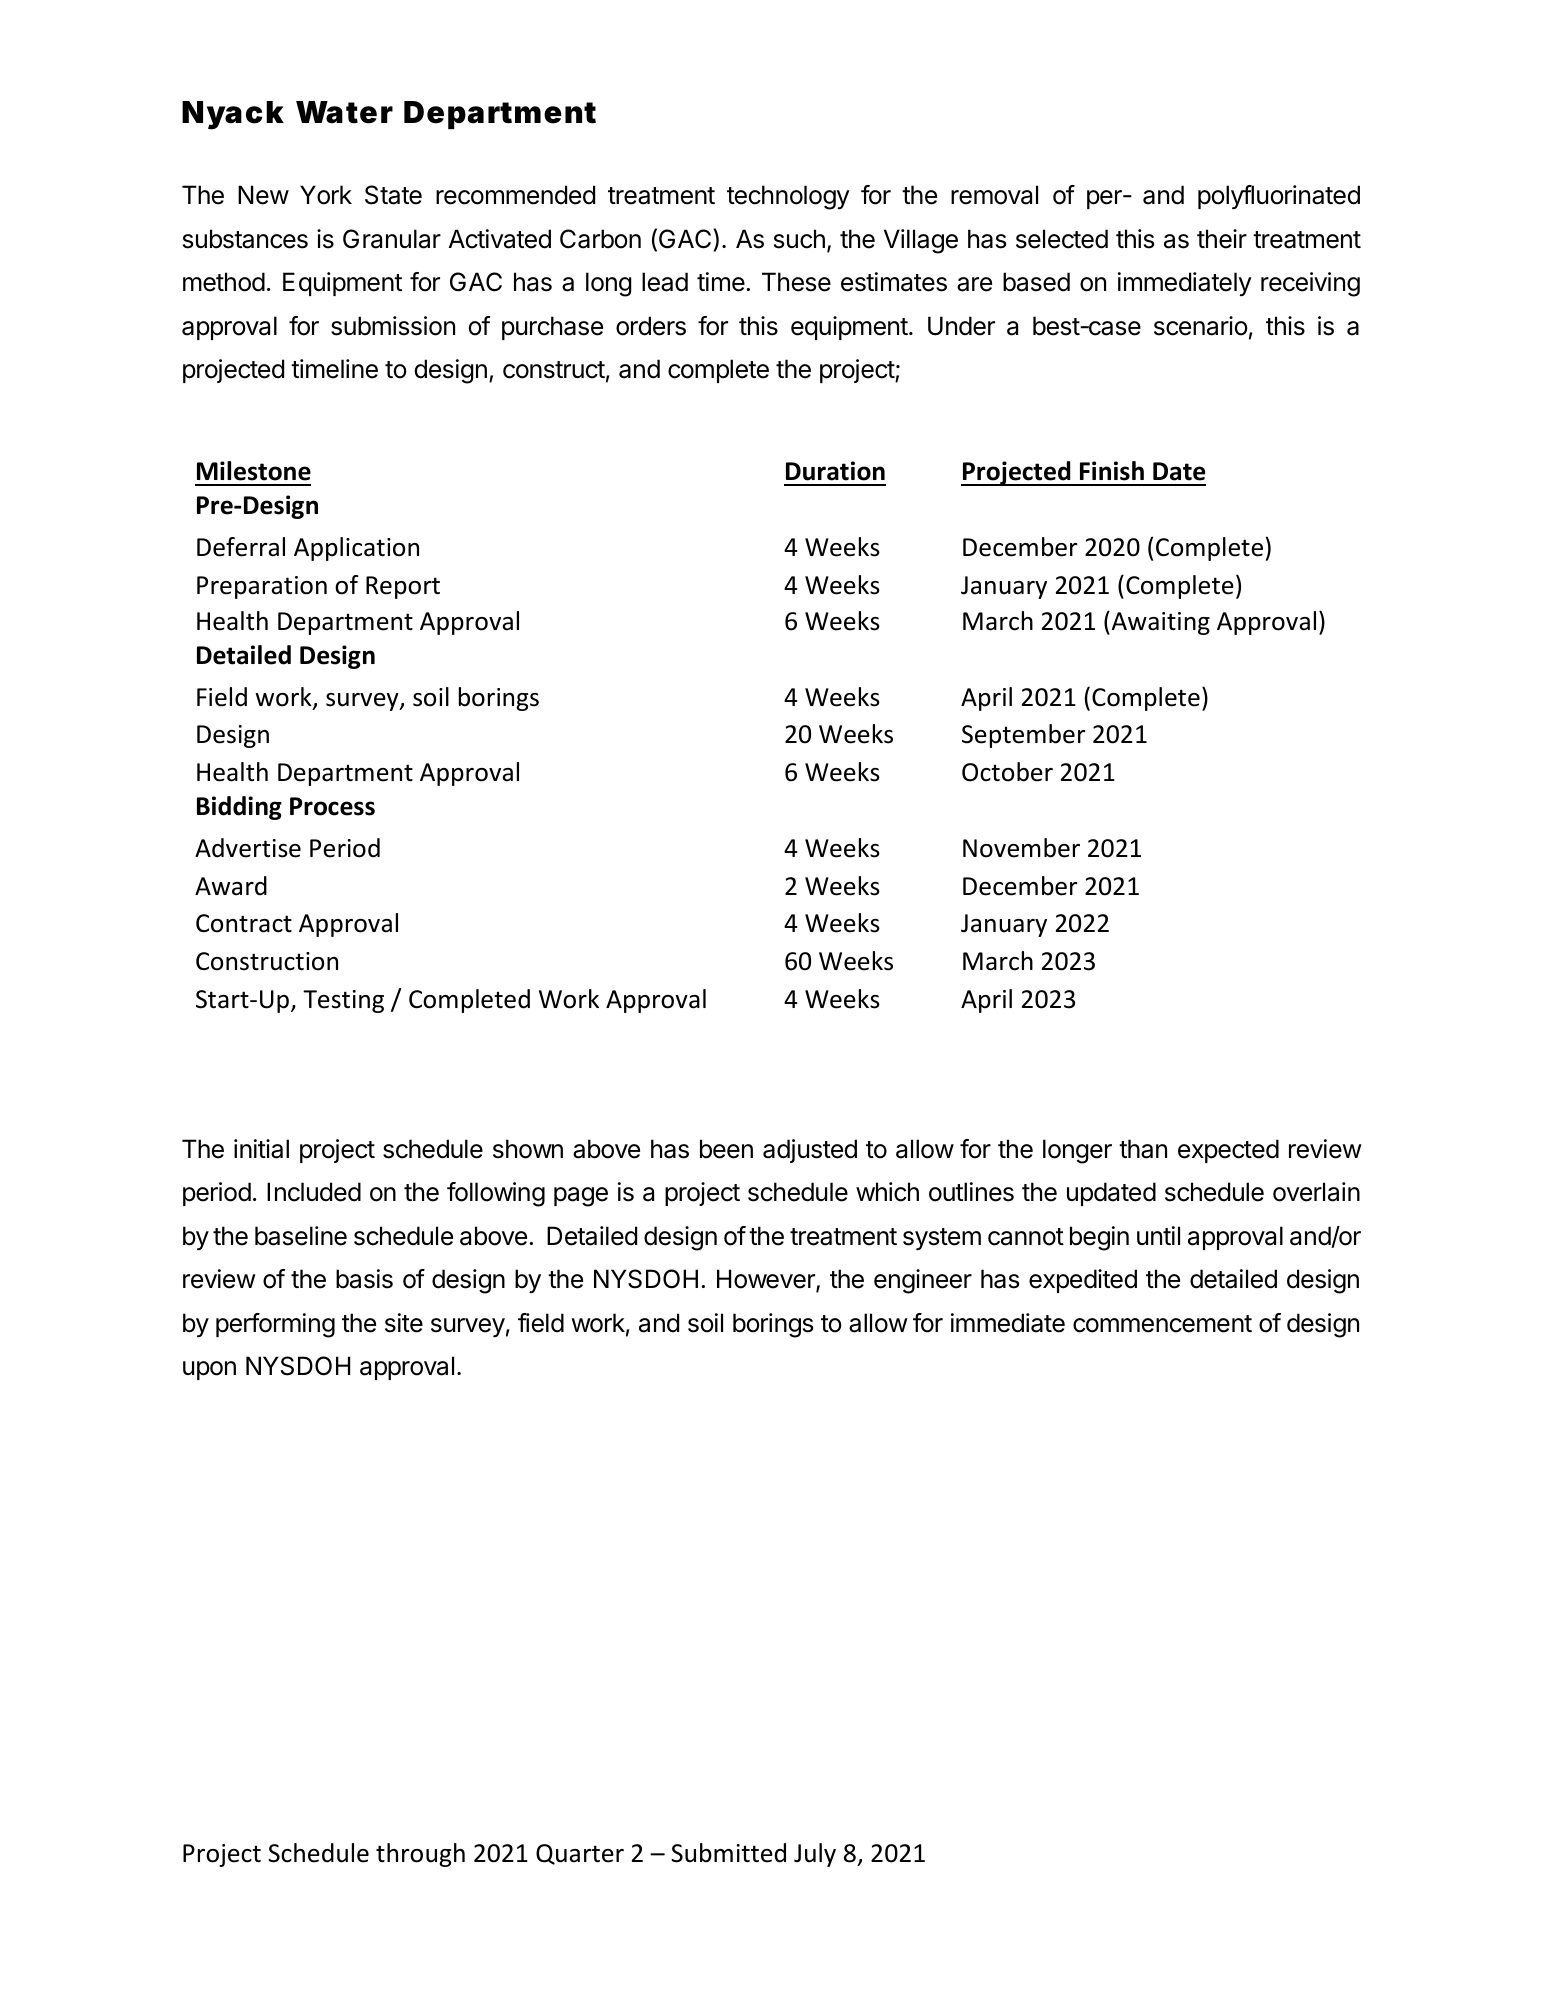  Describe the element at coordinates (788, 197) in the screenshot. I see `technology` at that location.
